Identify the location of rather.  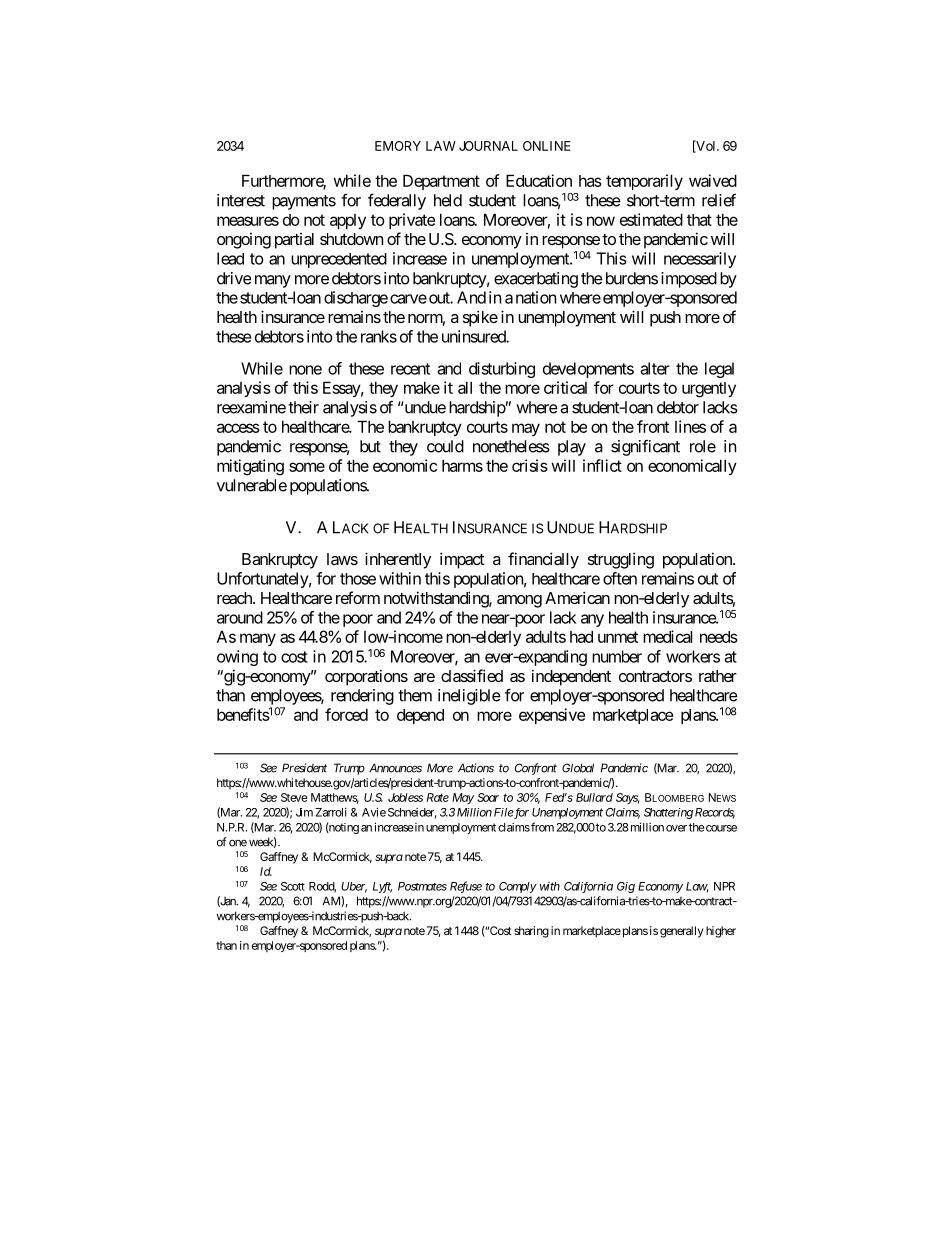
(718, 676).
